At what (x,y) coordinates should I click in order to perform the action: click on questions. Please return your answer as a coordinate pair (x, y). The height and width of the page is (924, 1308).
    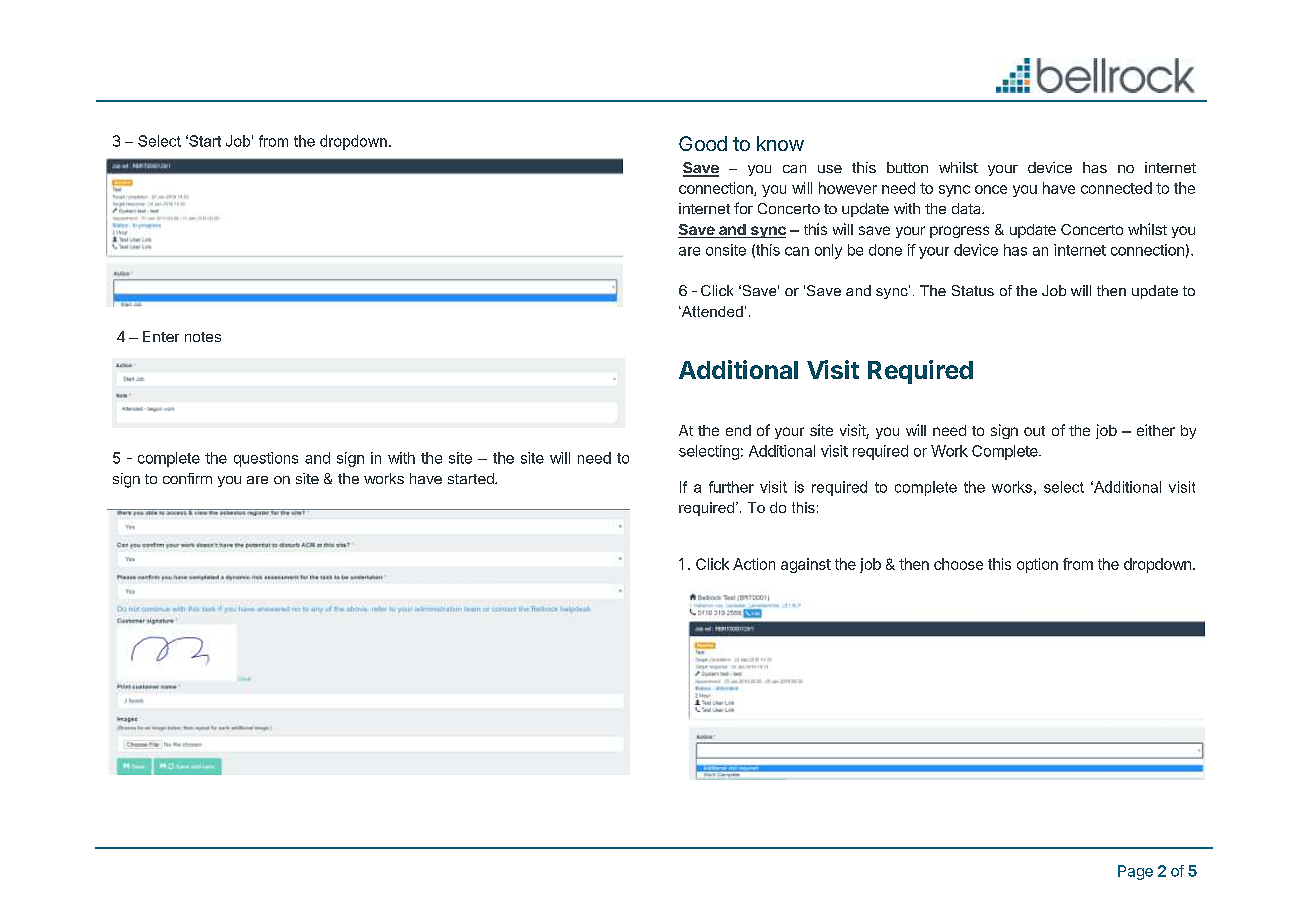
    Looking at the image, I should click on (266, 459).
